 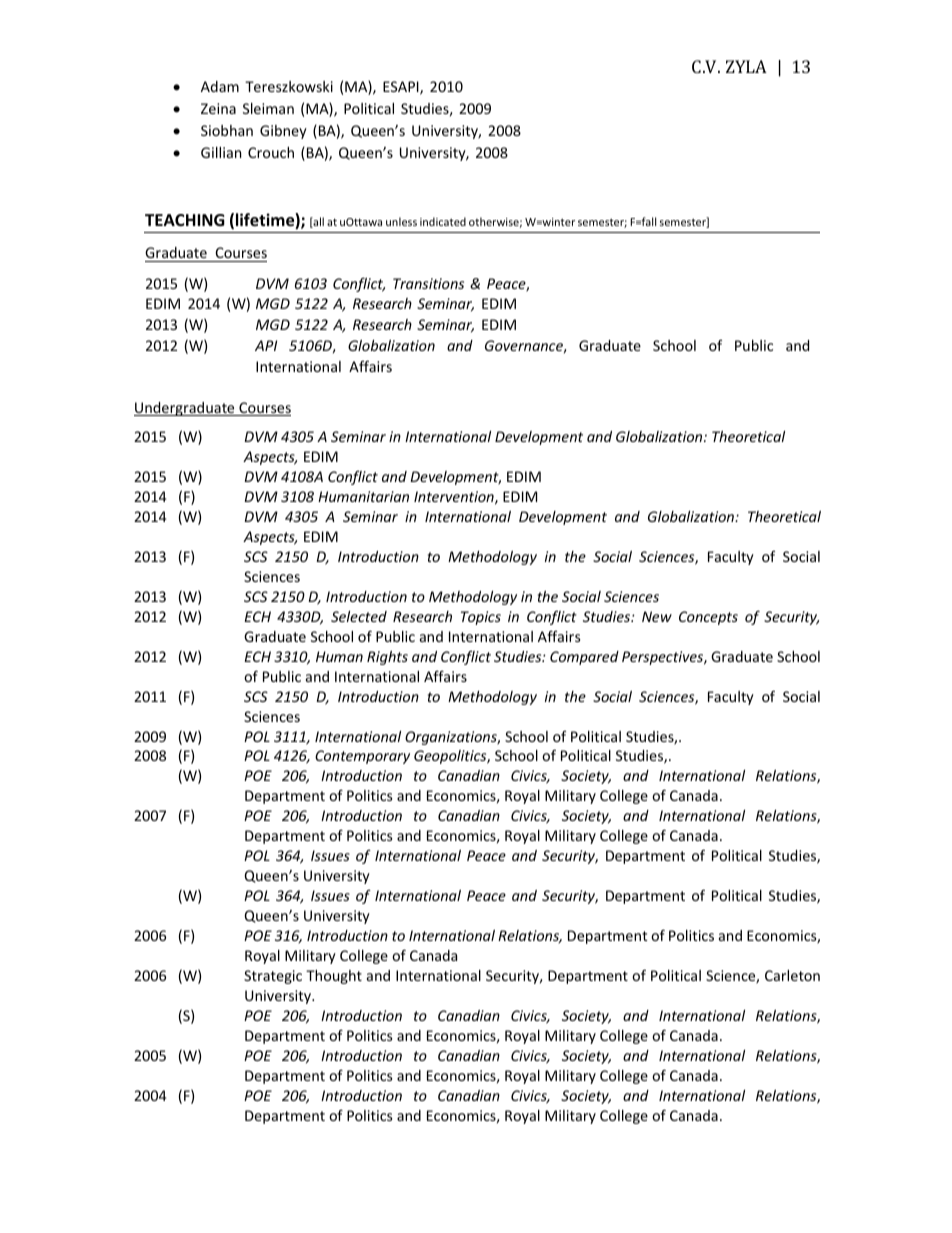 I want to click on Gibney, so click(x=283, y=132).
